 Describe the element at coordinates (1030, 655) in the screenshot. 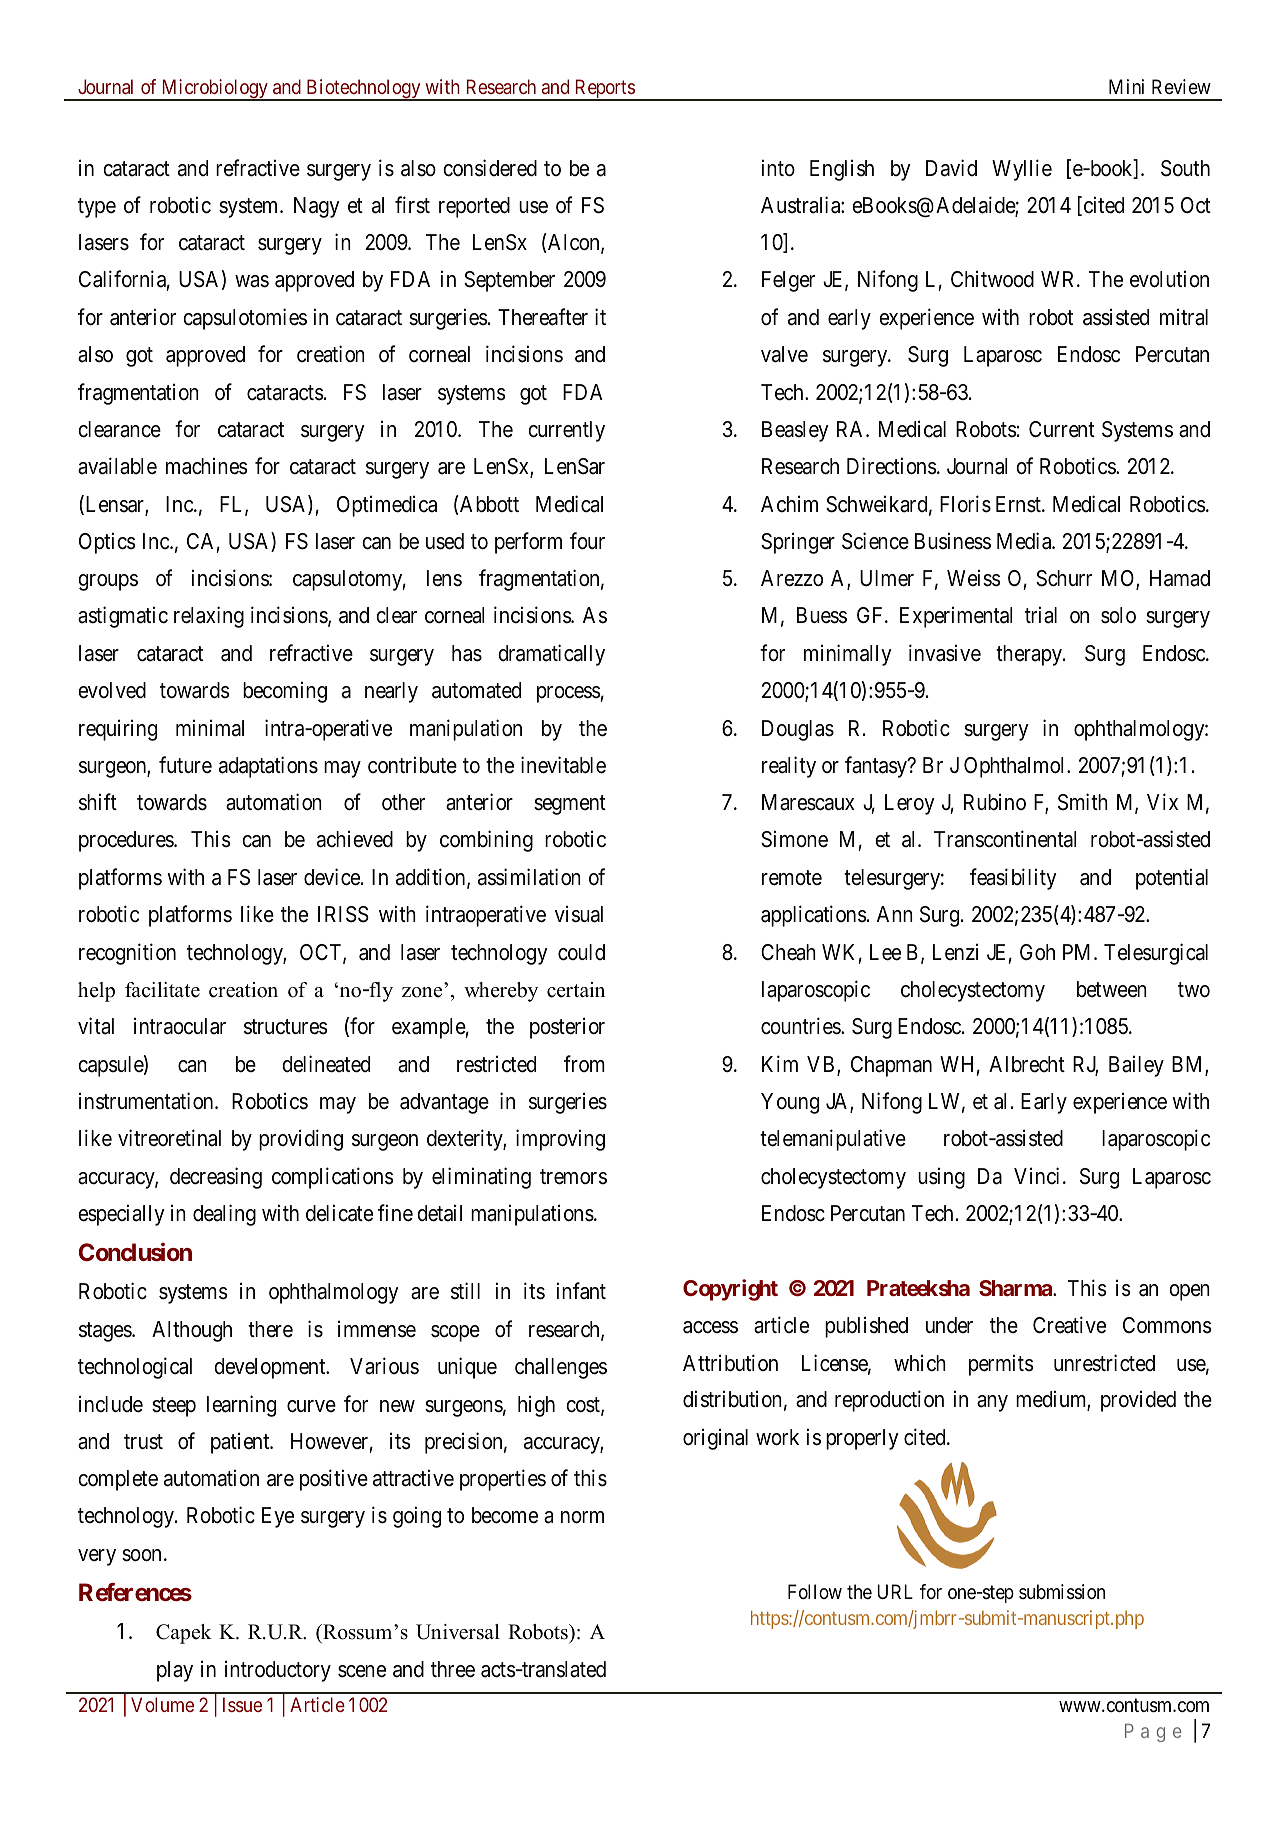

I see `therapy` at that location.
